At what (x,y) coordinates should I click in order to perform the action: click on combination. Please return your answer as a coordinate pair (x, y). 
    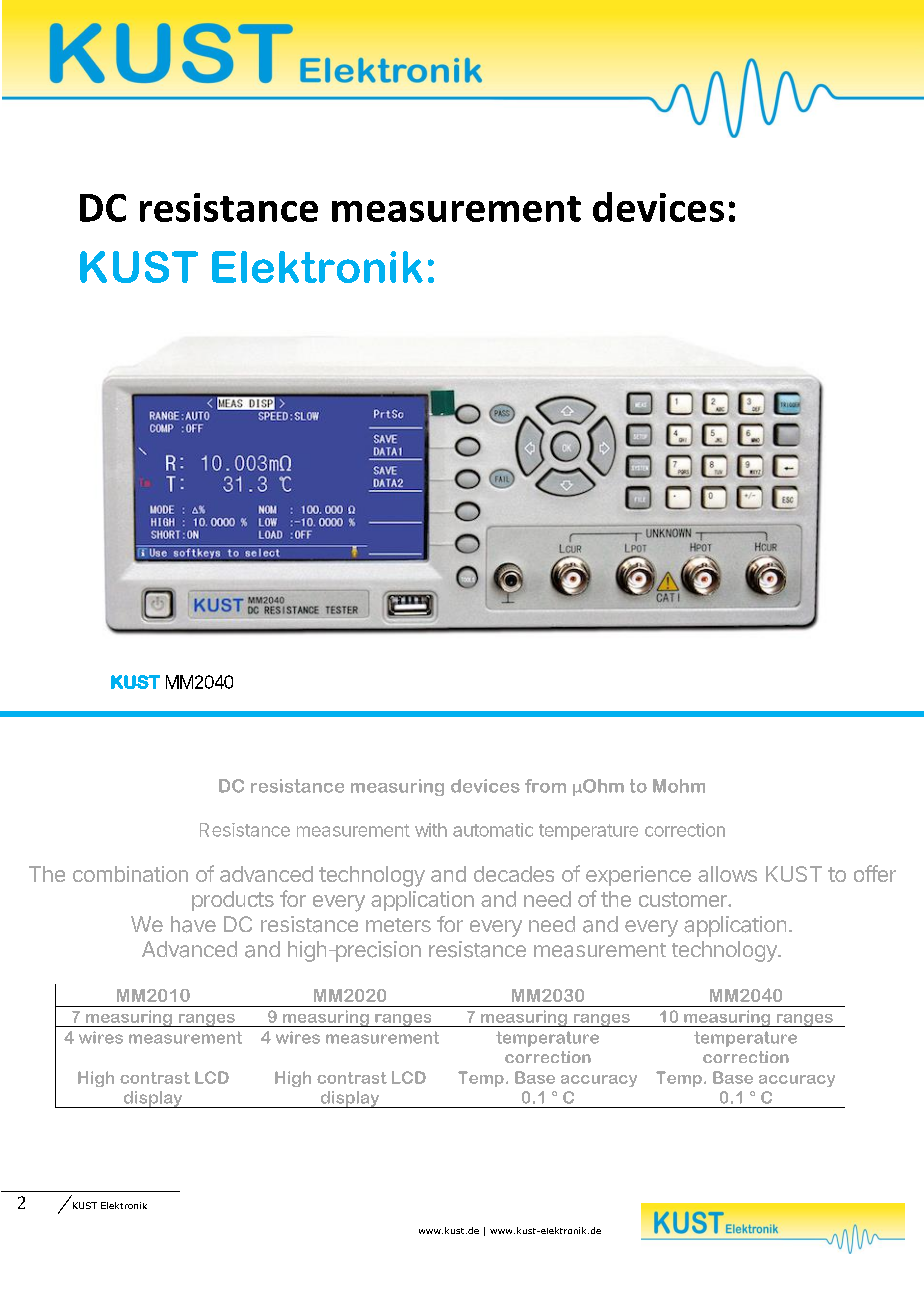
    Looking at the image, I should click on (130, 874).
